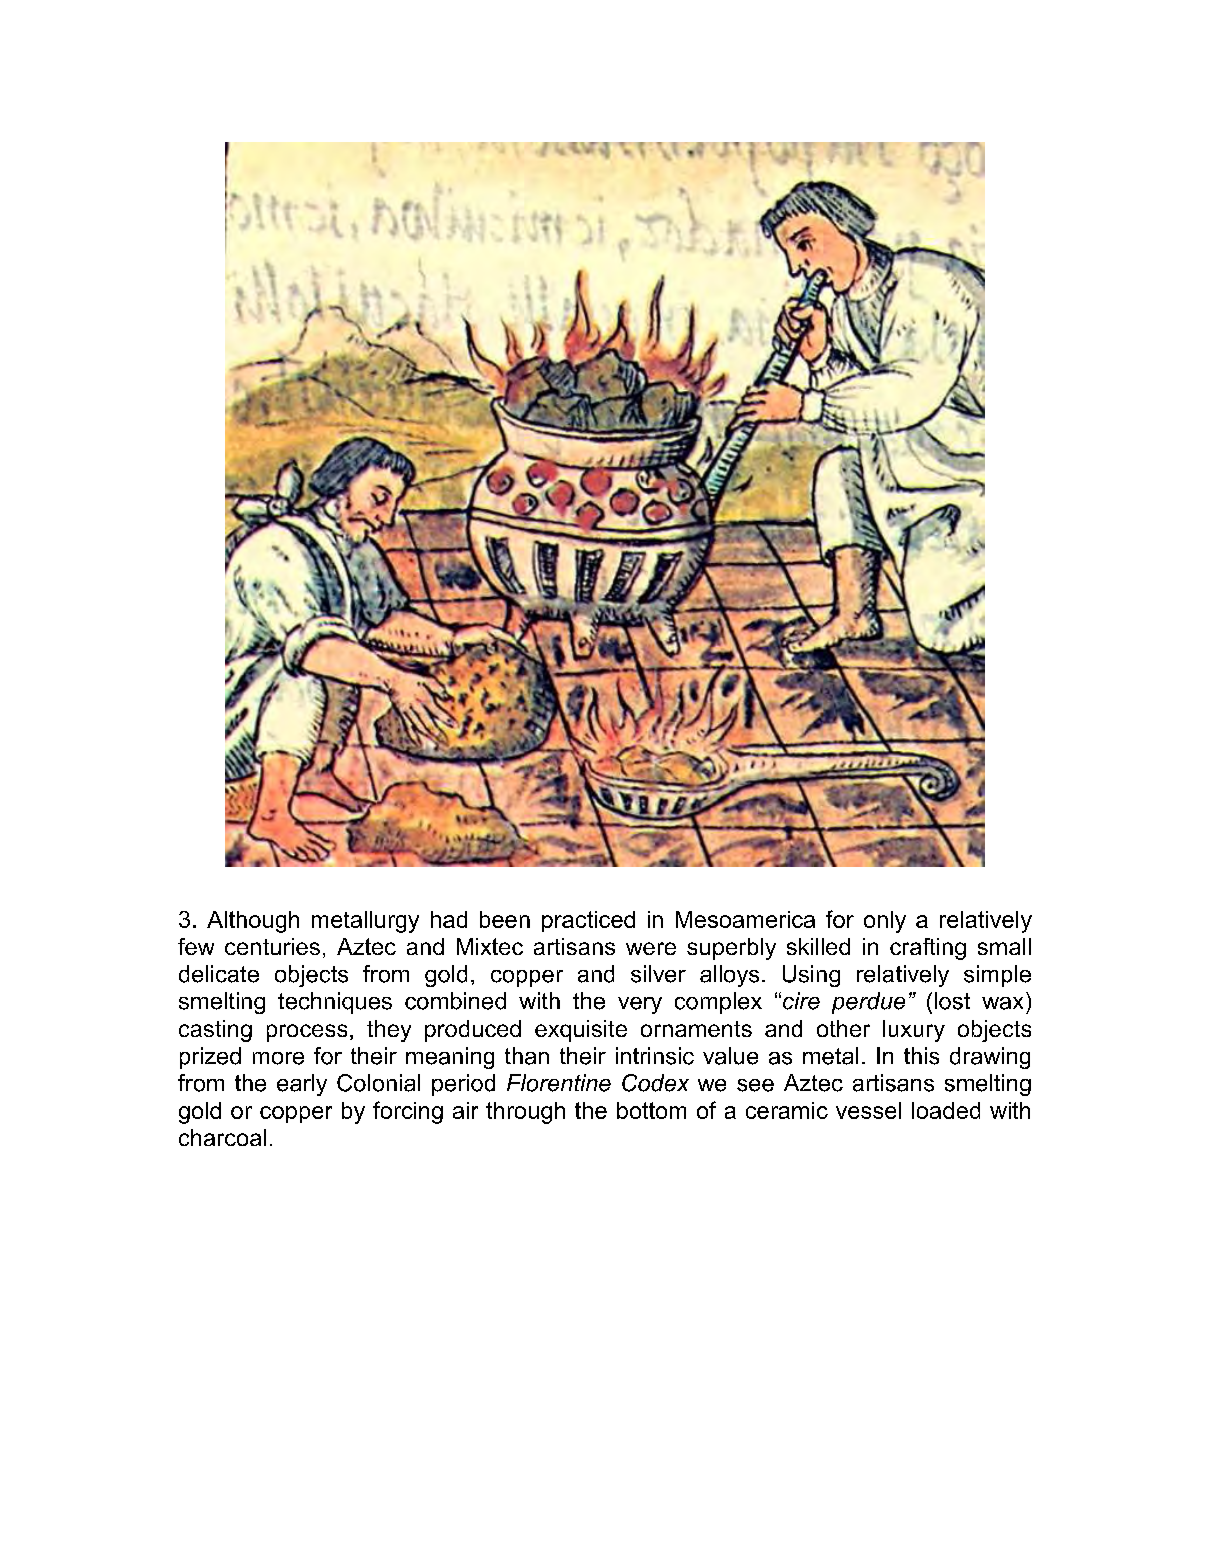 The image size is (1210, 1566). Describe the element at coordinates (640, 1005) in the page. I see `very` at that location.
